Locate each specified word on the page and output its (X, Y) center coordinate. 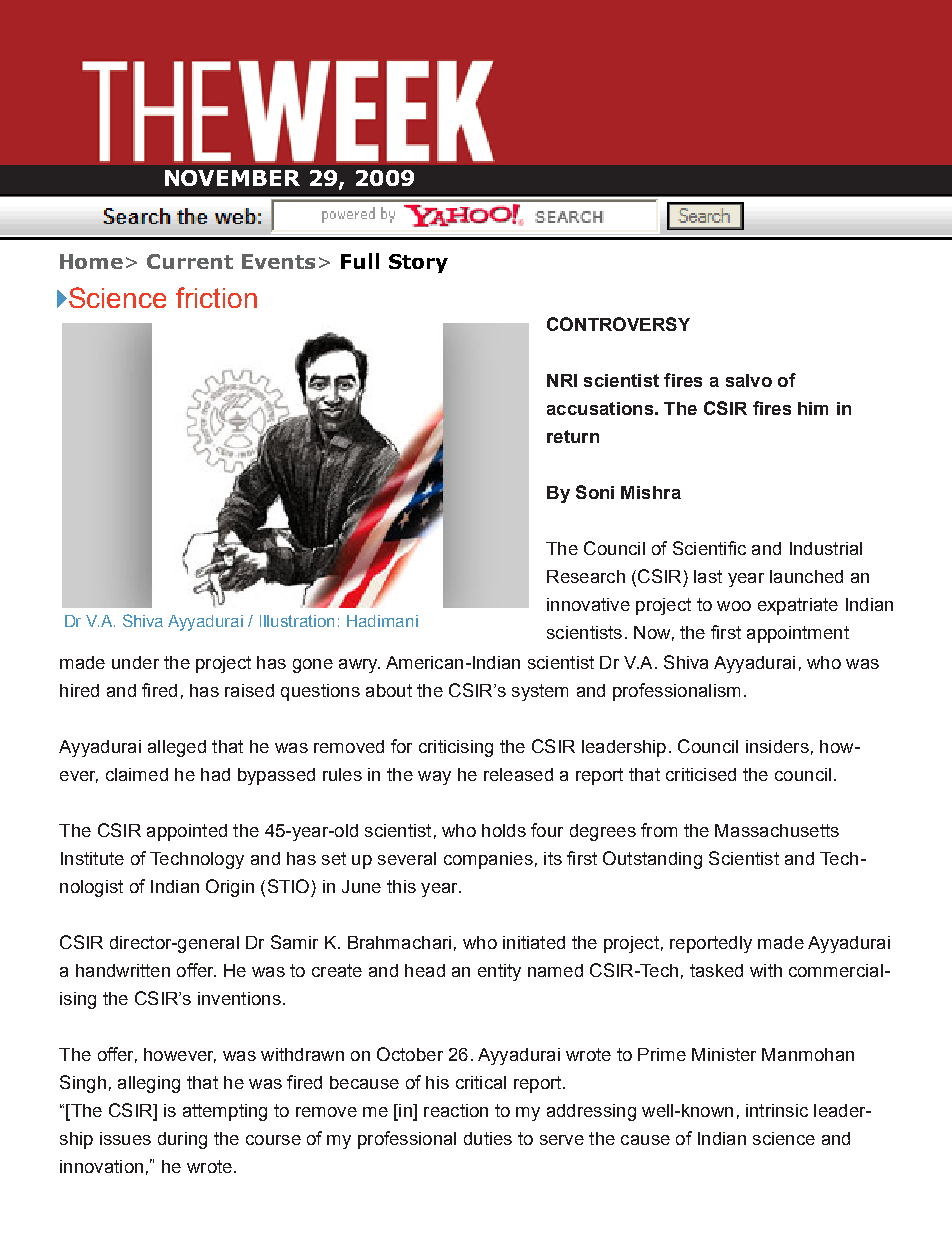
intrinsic (777, 1110)
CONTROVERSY (618, 324)
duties (488, 1138)
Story (418, 263)
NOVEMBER (232, 178)
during (182, 1140)
